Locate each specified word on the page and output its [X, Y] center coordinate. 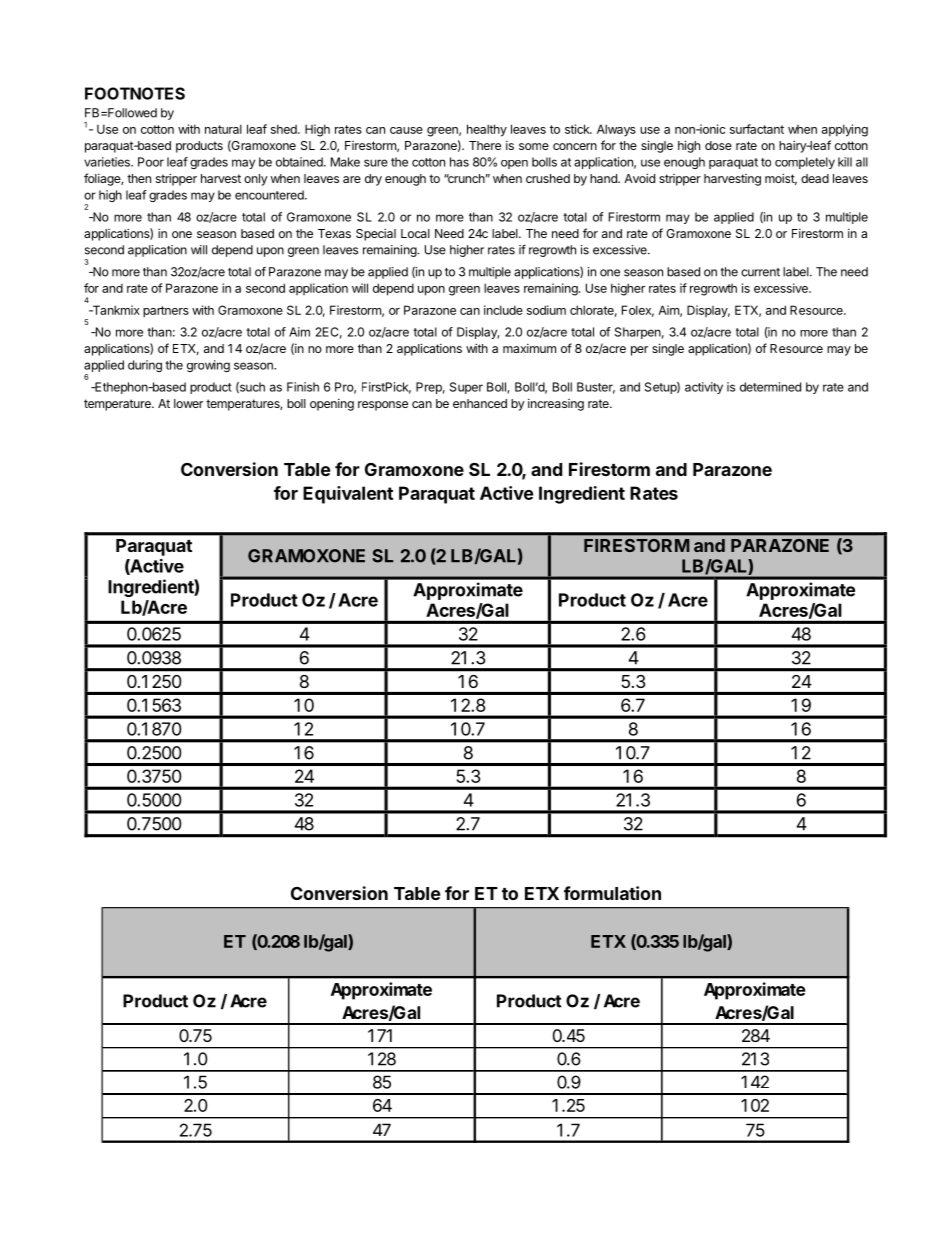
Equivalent [348, 495]
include [503, 310]
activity [704, 388]
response [383, 406]
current [760, 272]
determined [770, 387]
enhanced [480, 403]
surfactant [757, 129]
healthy [487, 130]
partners [166, 312]
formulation [612, 893]
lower [188, 403]
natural [223, 129]
